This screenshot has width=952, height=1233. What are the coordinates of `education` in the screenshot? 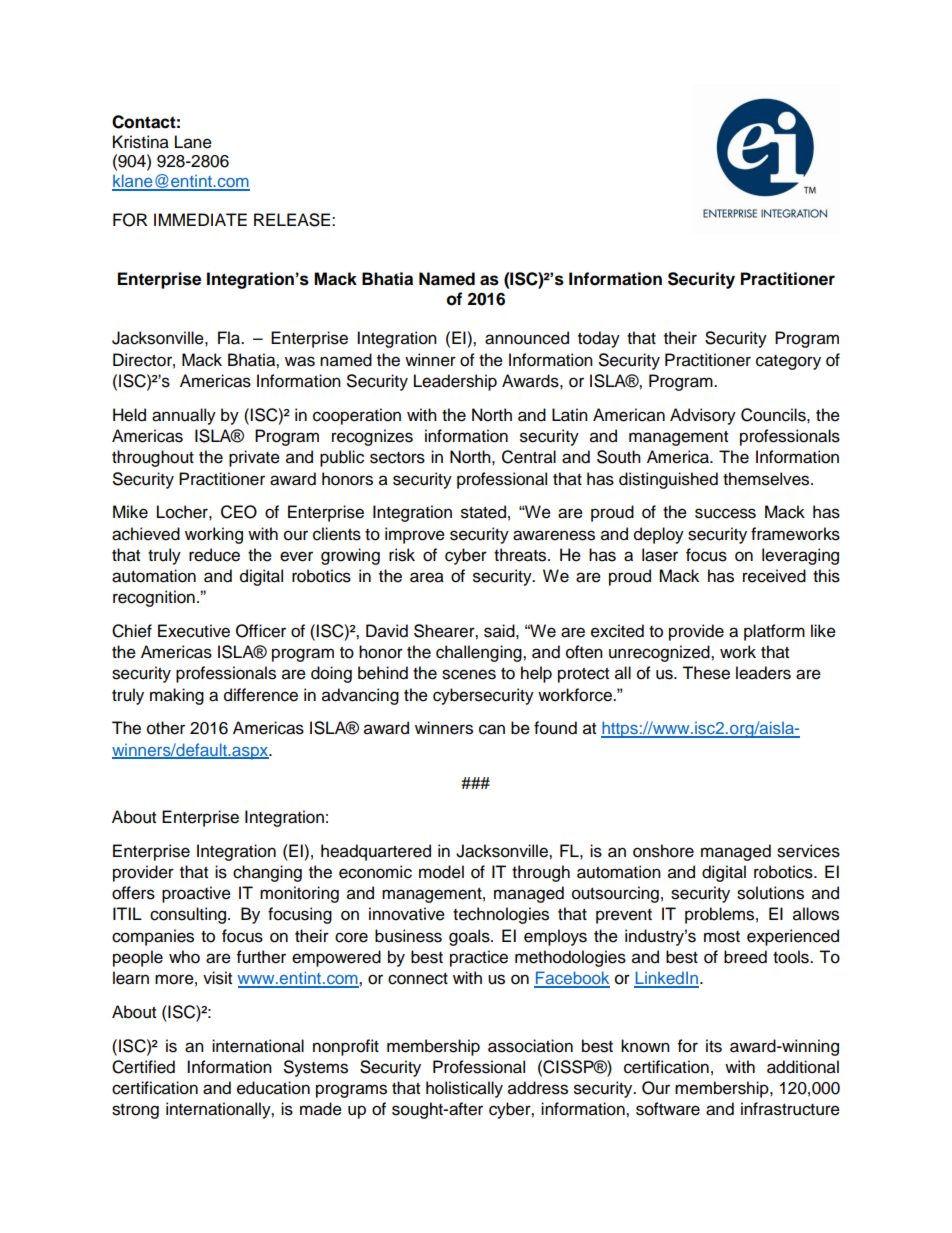 It's located at (273, 1088).
